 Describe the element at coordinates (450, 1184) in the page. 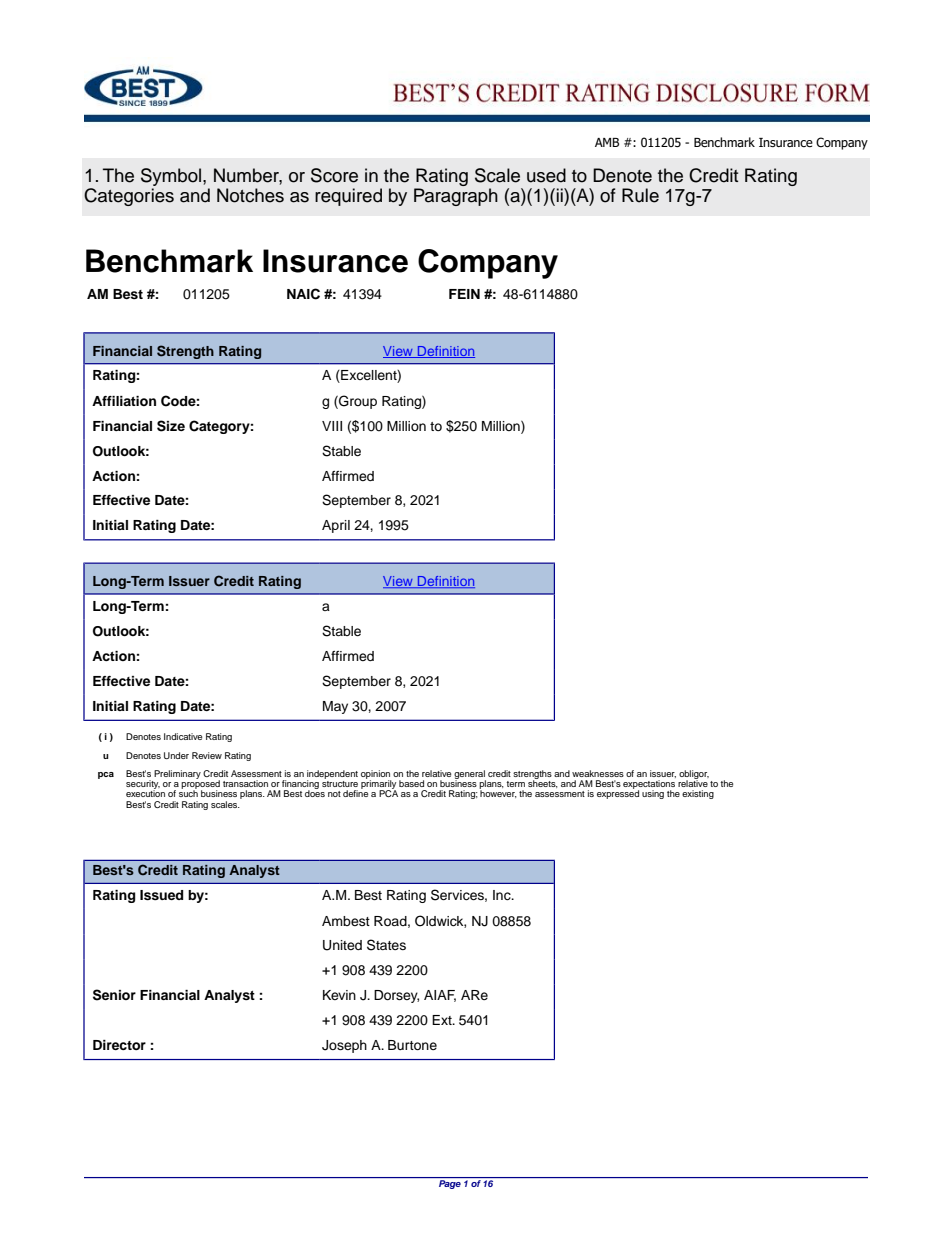

I see `Page` at that location.
